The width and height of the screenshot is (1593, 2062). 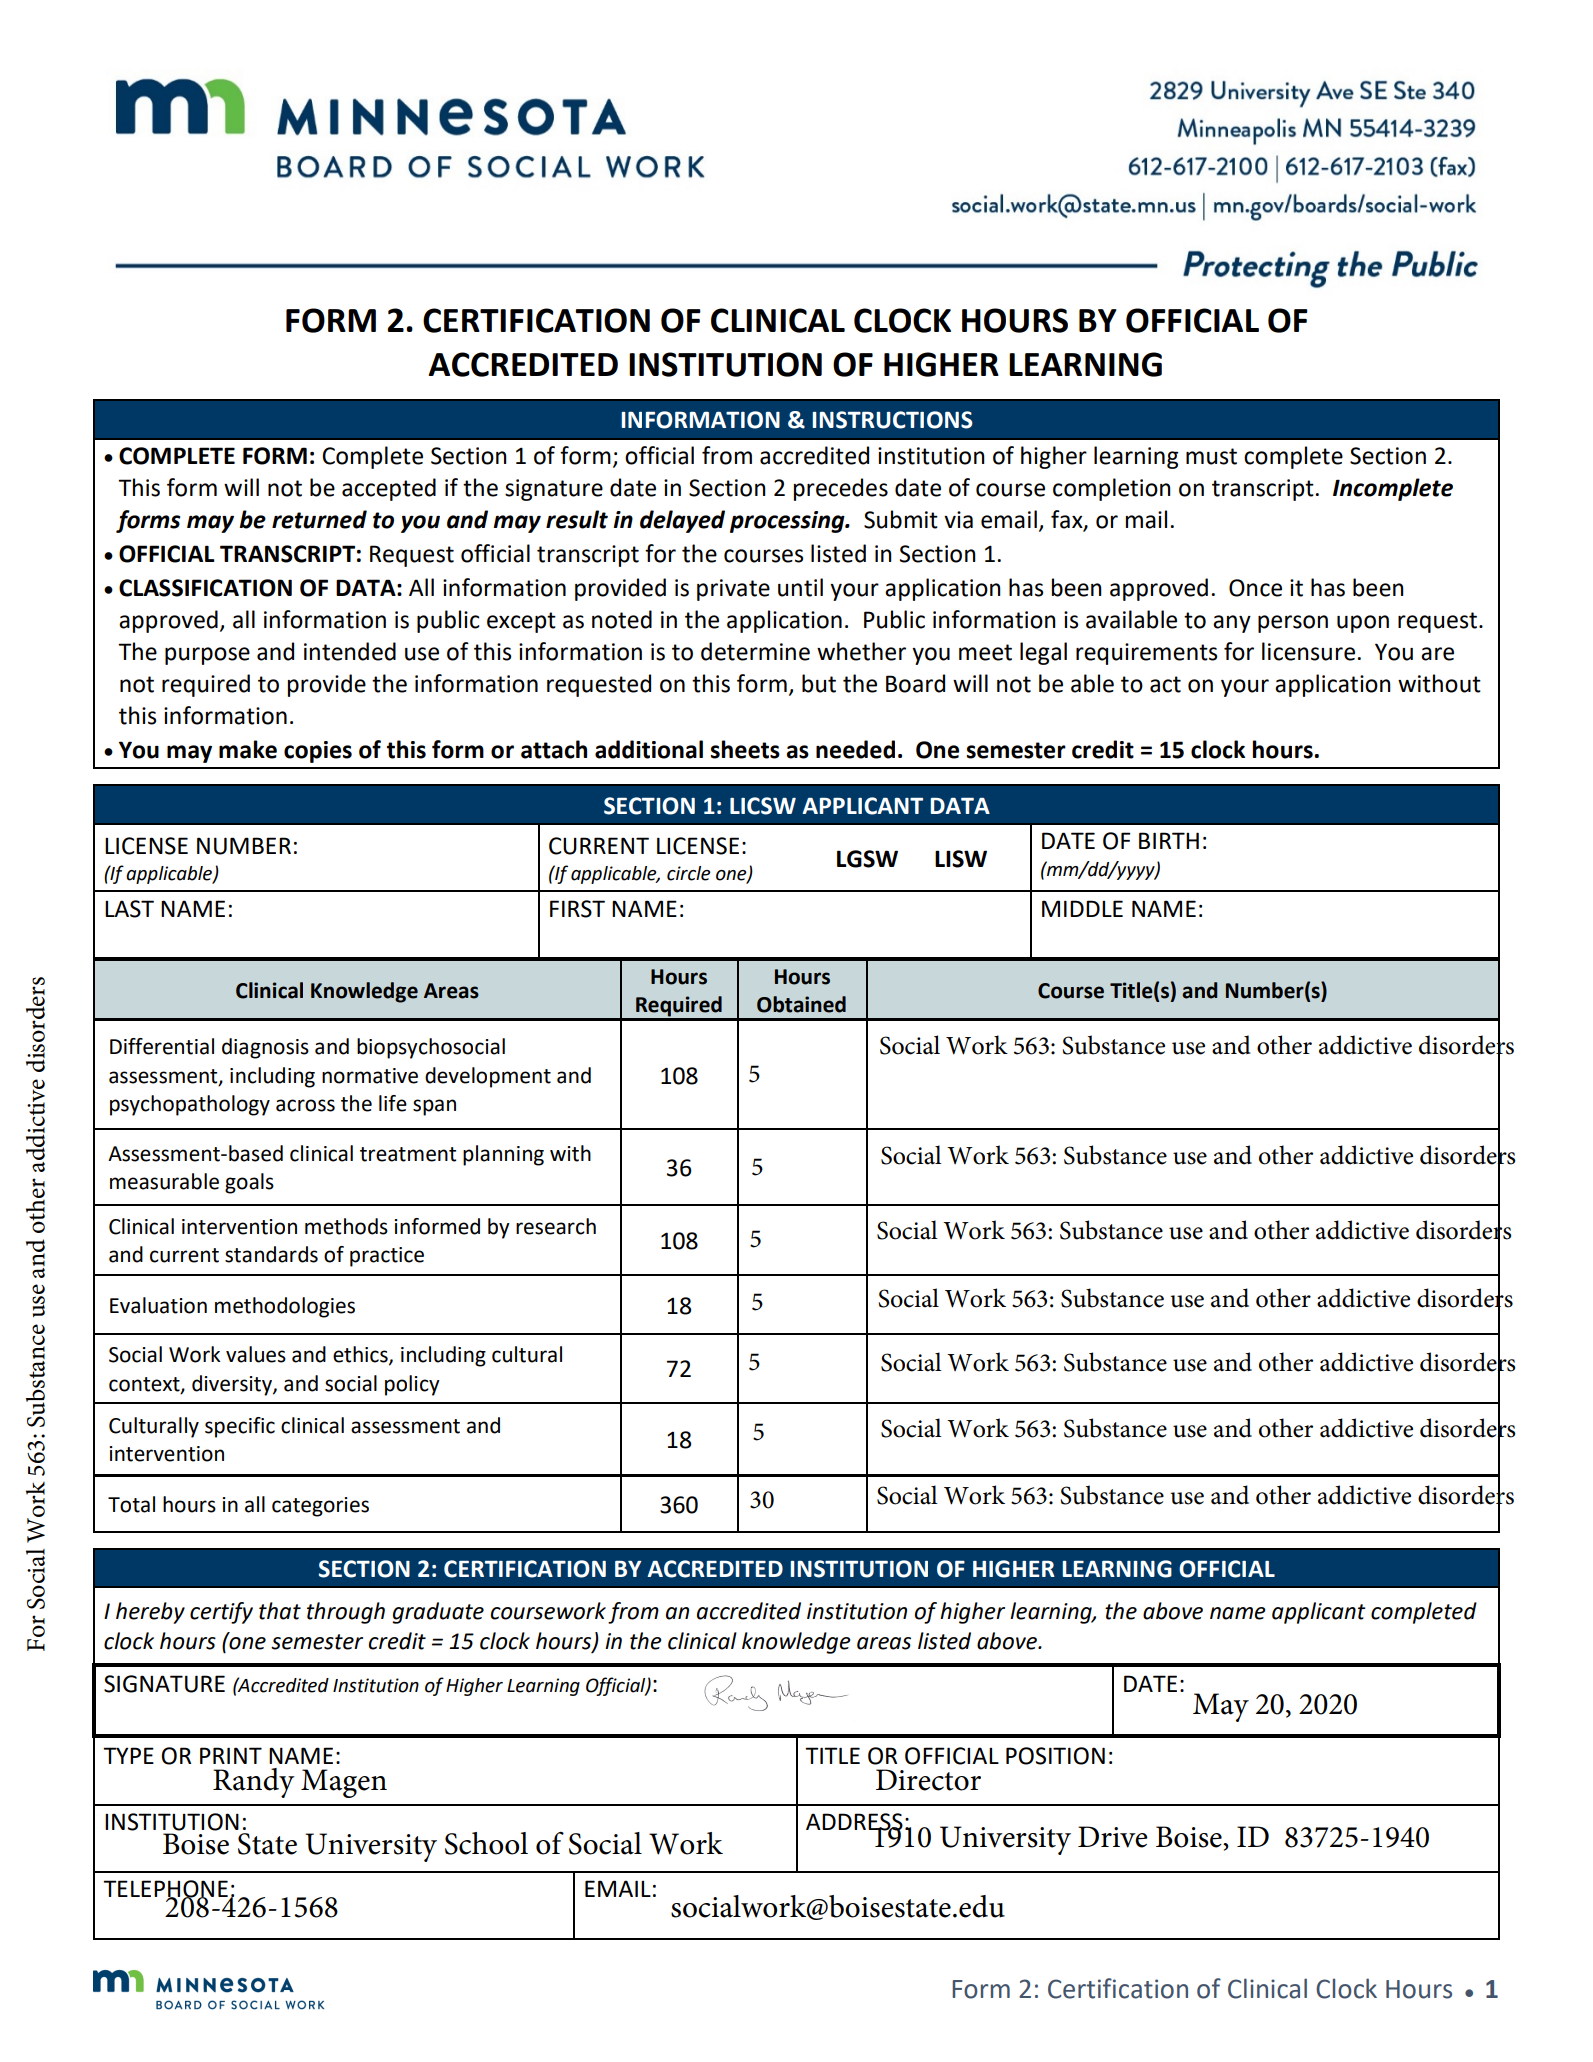 What do you see at coordinates (1211, 456) in the screenshot?
I see `must` at bounding box center [1211, 456].
